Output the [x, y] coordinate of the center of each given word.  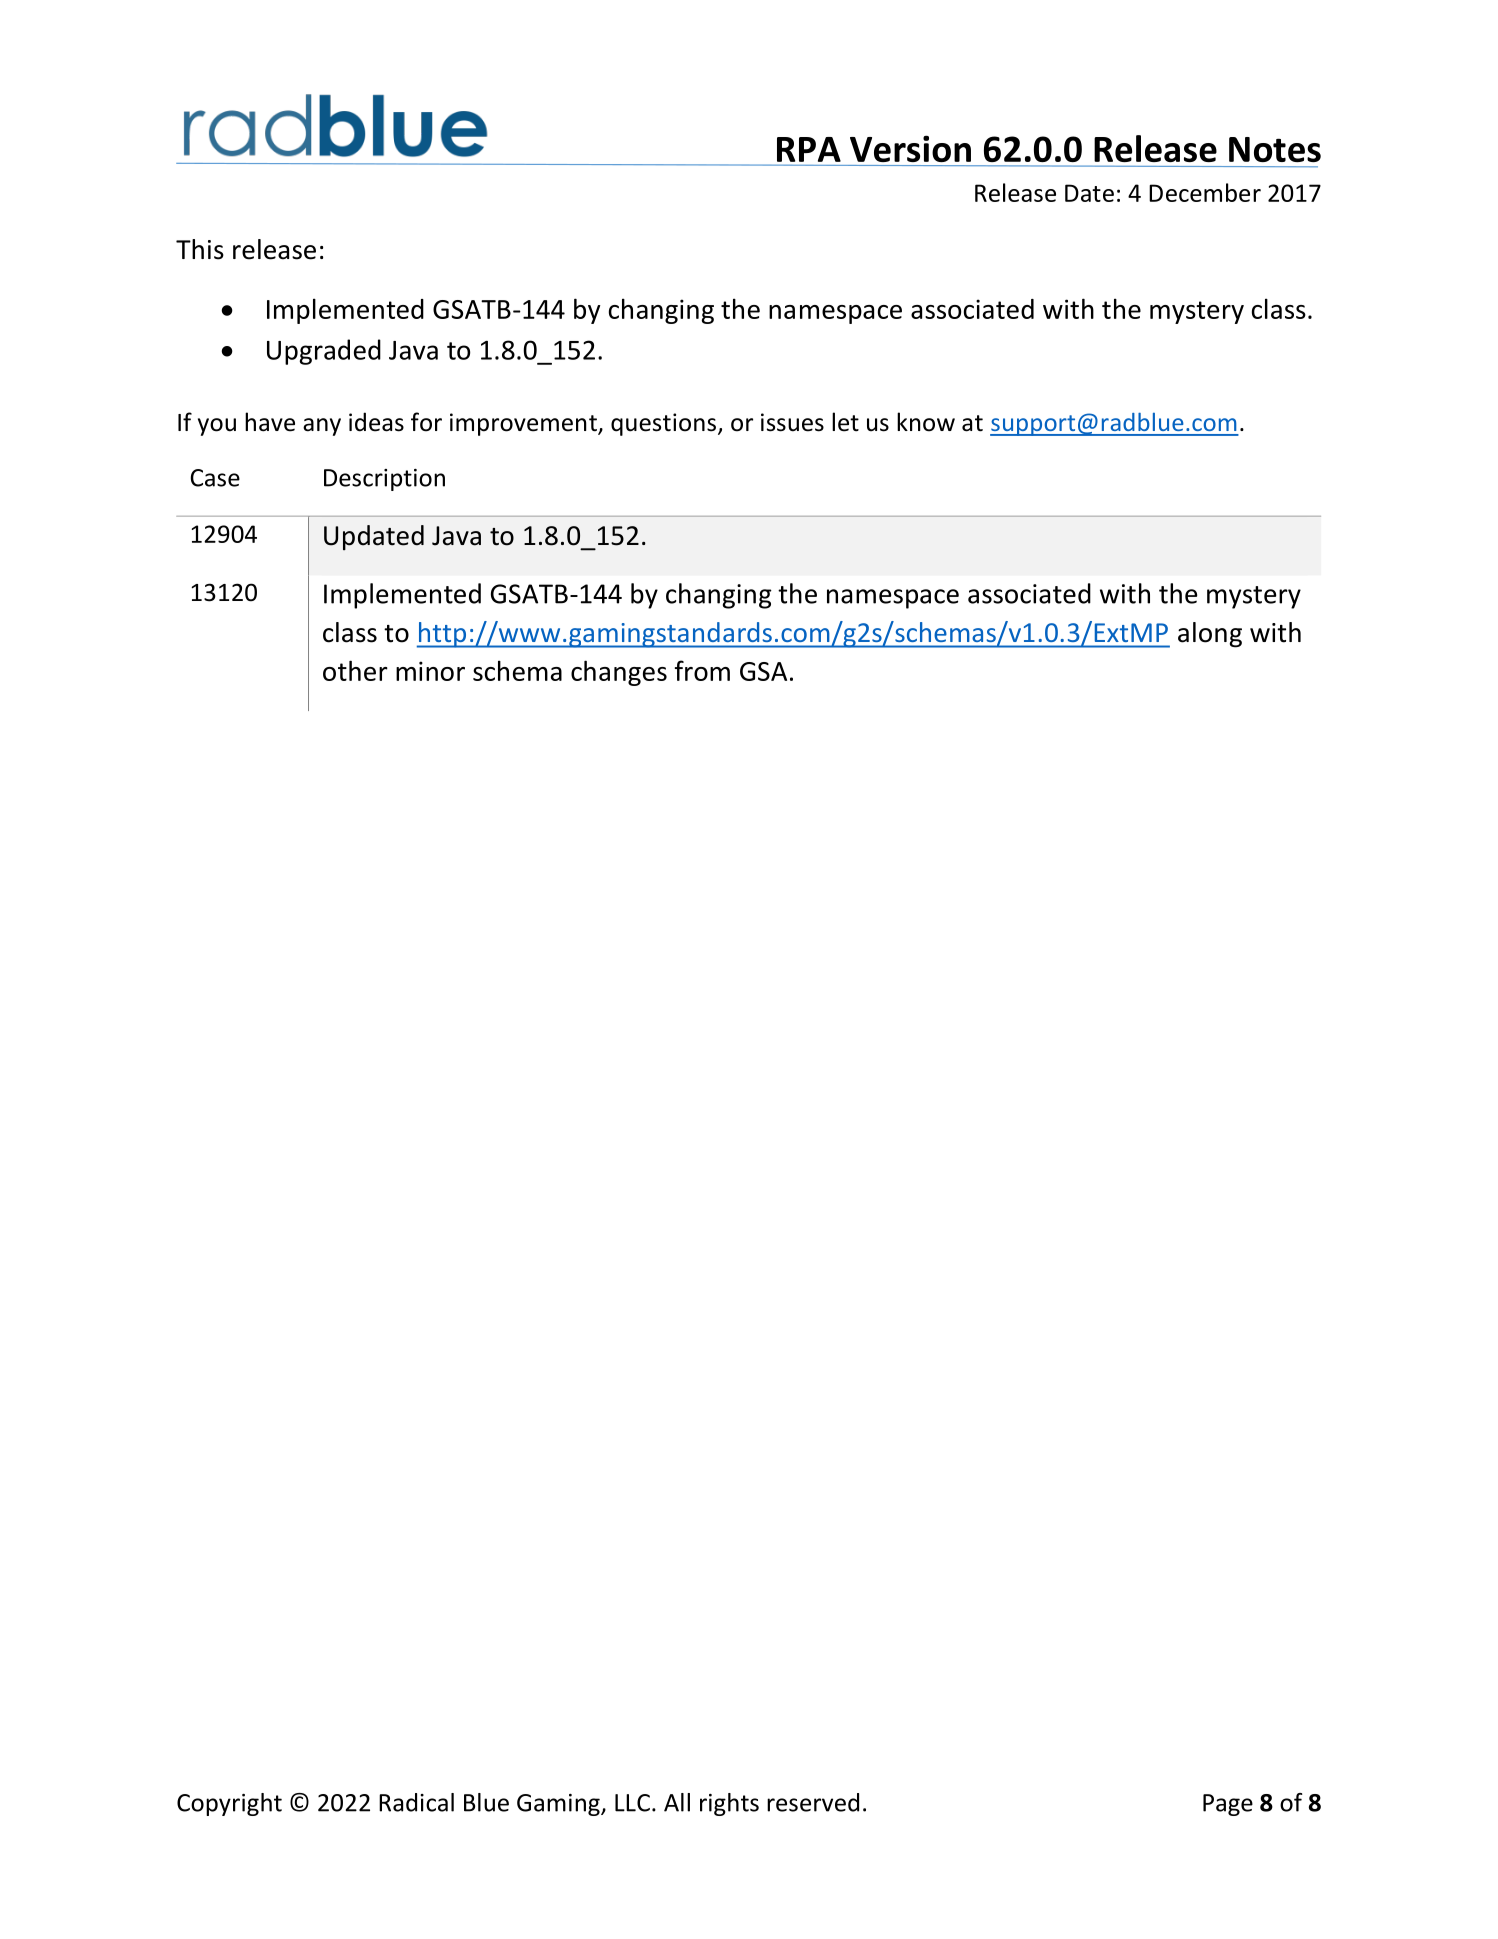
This [200, 249]
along [1210, 635]
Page [1228, 1805]
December [1205, 192]
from [702, 670]
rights [729, 1804]
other [355, 670]
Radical [416, 1802]
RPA [809, 149]
